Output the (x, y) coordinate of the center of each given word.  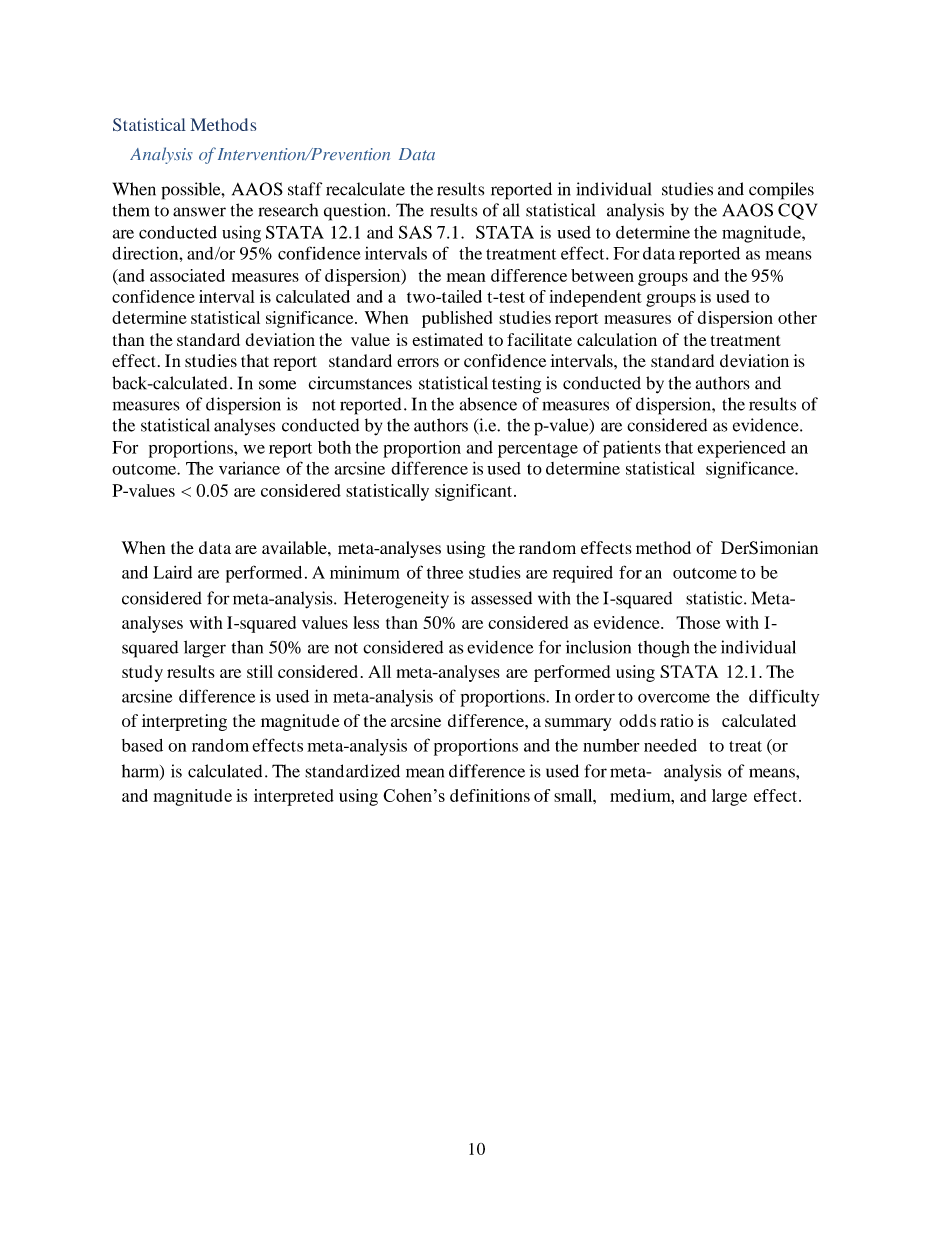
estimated (447, 339)
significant (475, 492)
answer (199, 212)
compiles (781, 191)
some (277, 385)
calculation (617, 339)
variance (249, 468)
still (260, 671)
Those (698, 622)
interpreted (294, 797)
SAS (415, 232)
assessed (501, 598)
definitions (490, 795)
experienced (741, 449)
